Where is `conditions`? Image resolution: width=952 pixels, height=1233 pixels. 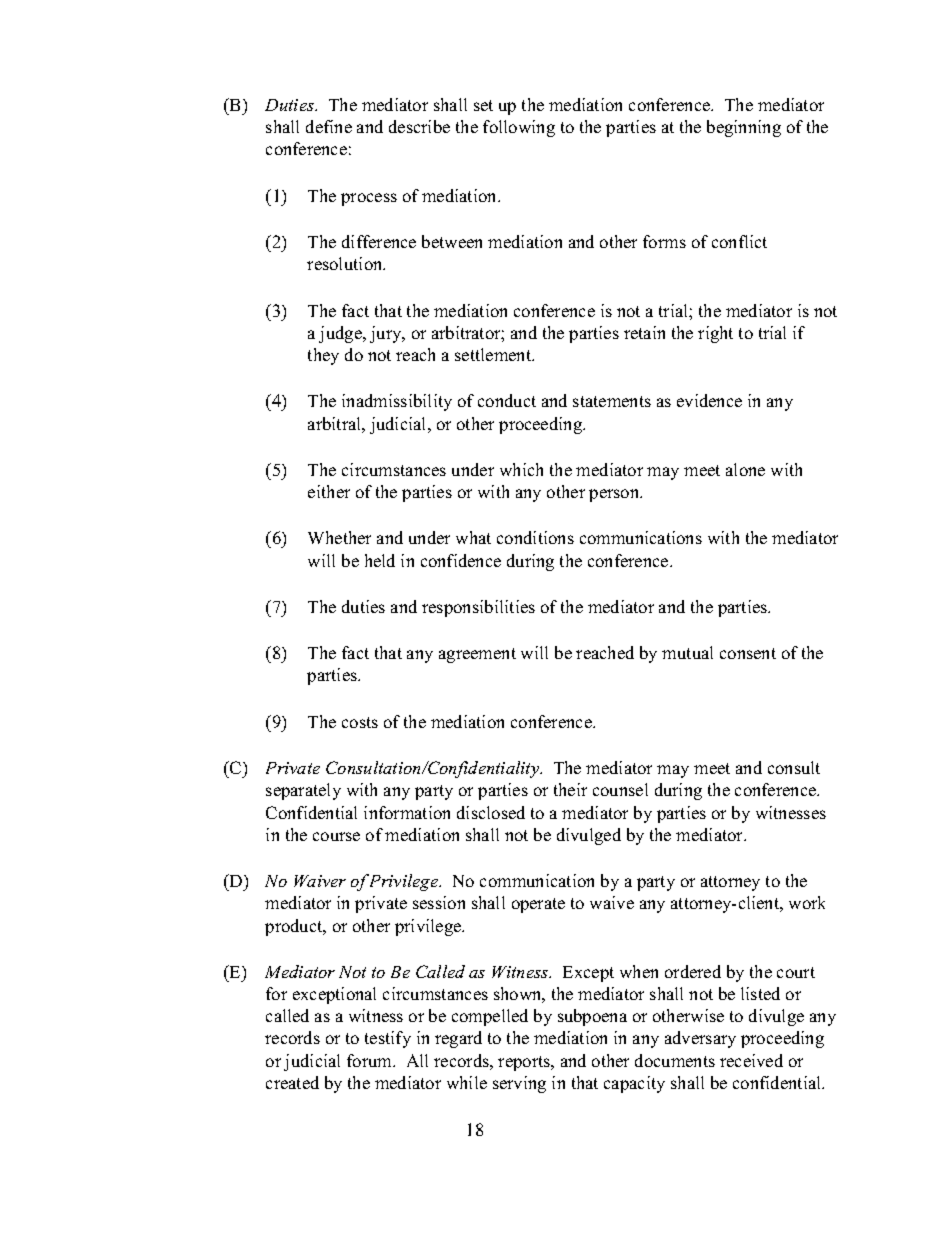 conditions is located at coordinates (535, 537).
